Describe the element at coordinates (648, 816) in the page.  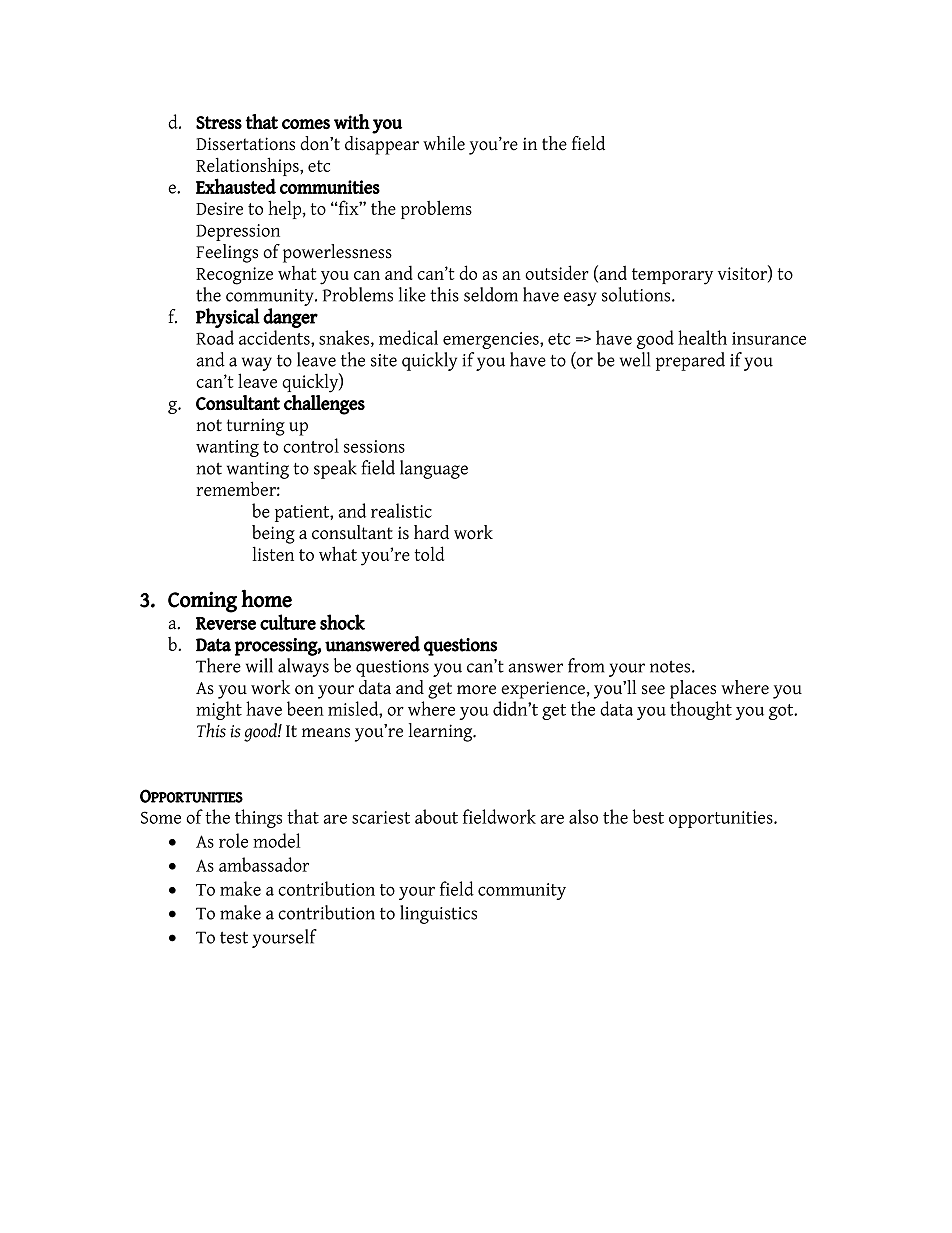
I see `best` at that location.
